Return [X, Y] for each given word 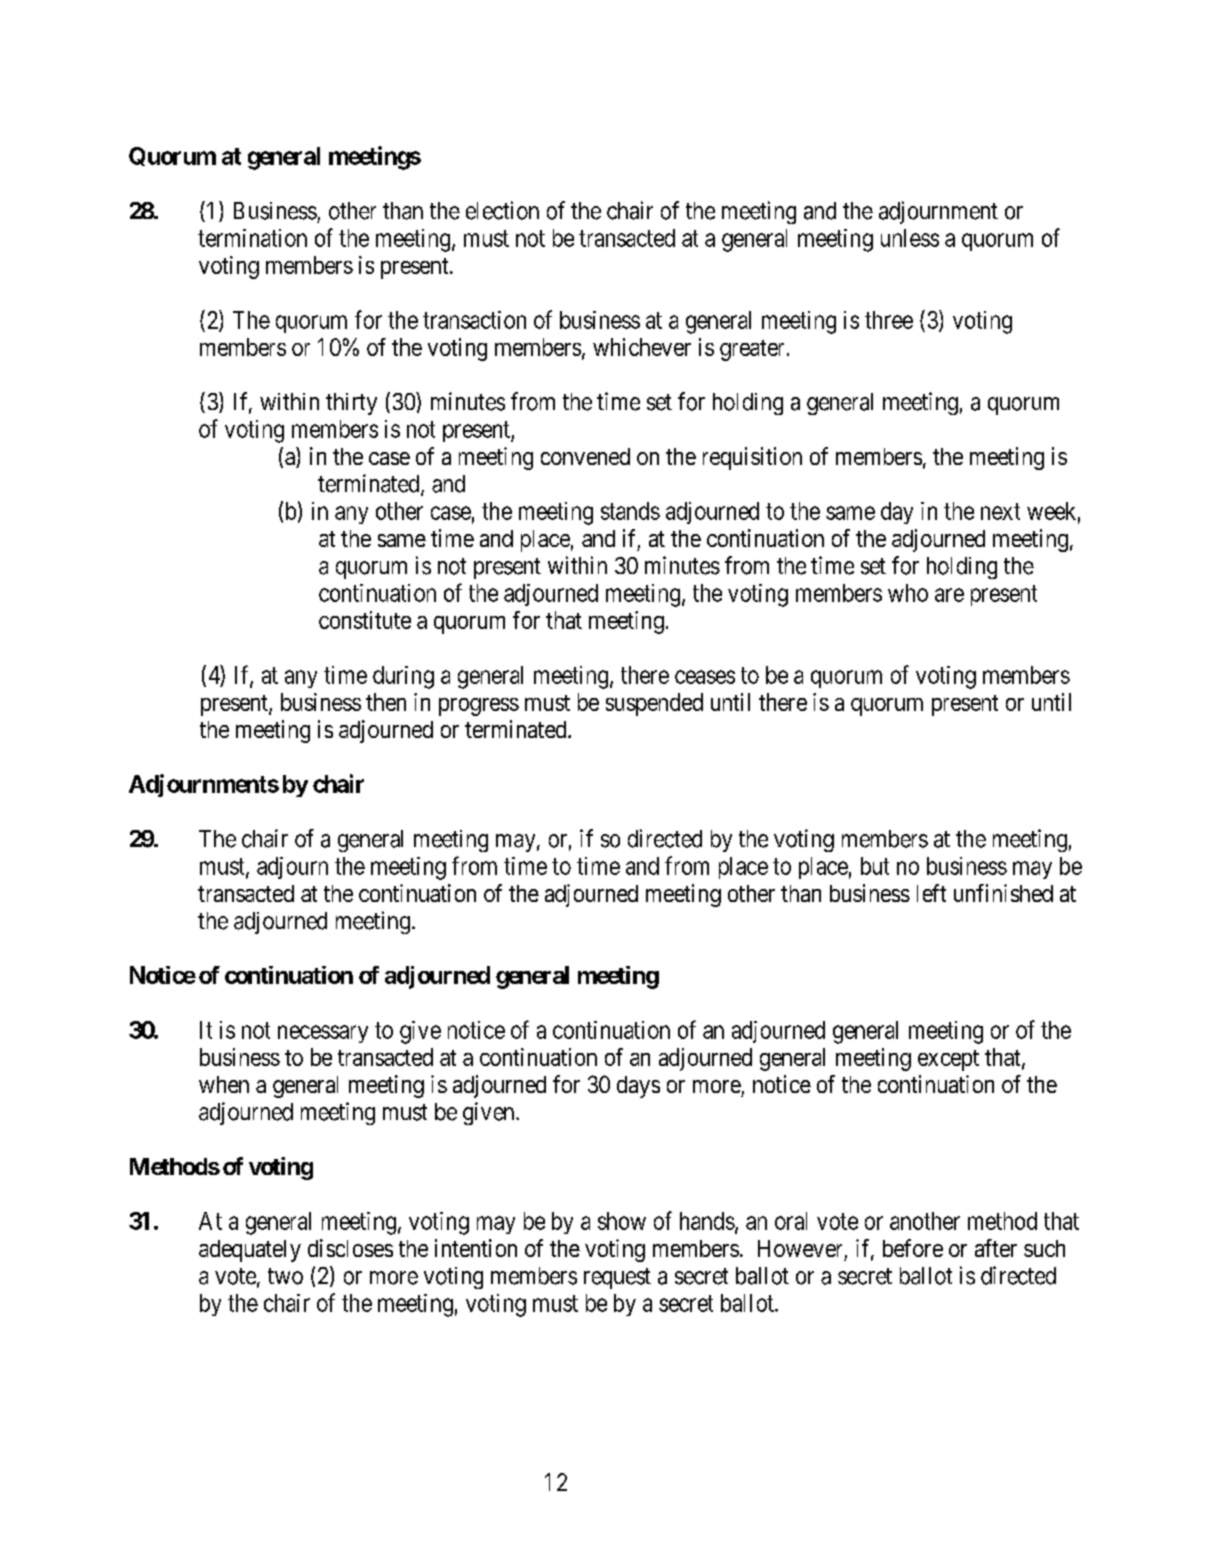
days [638, 1087]
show [622, 1221]
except [948, 1060]
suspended [654, 704]
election [502, 210]
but [875, 866]
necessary [323, 1034]
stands [630, 511]
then [386, 702]
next [1000, 511]
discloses [350, 1248]
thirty [351, 404]
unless [910, 238]
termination [252, 238]
